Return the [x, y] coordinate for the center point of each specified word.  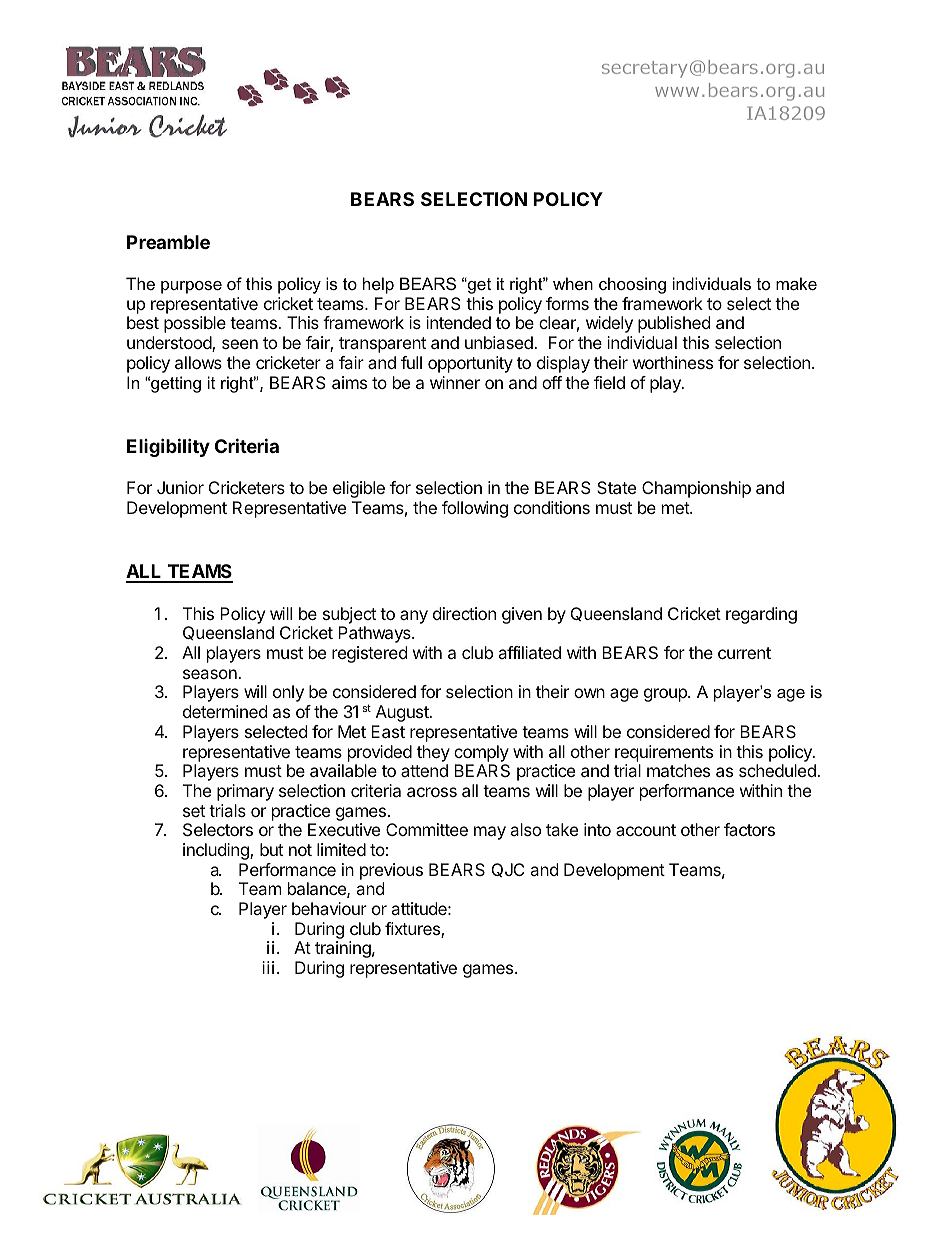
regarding [761, 615]
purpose [191, 287]
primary [245, 792]
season [211, 674]
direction [464, 613]
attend [424, 770]
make [796, 283]
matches [678, 770]
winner [455, 382]
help [378, 285]
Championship [696, 489]
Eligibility [168, 447]
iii [270, 967]
